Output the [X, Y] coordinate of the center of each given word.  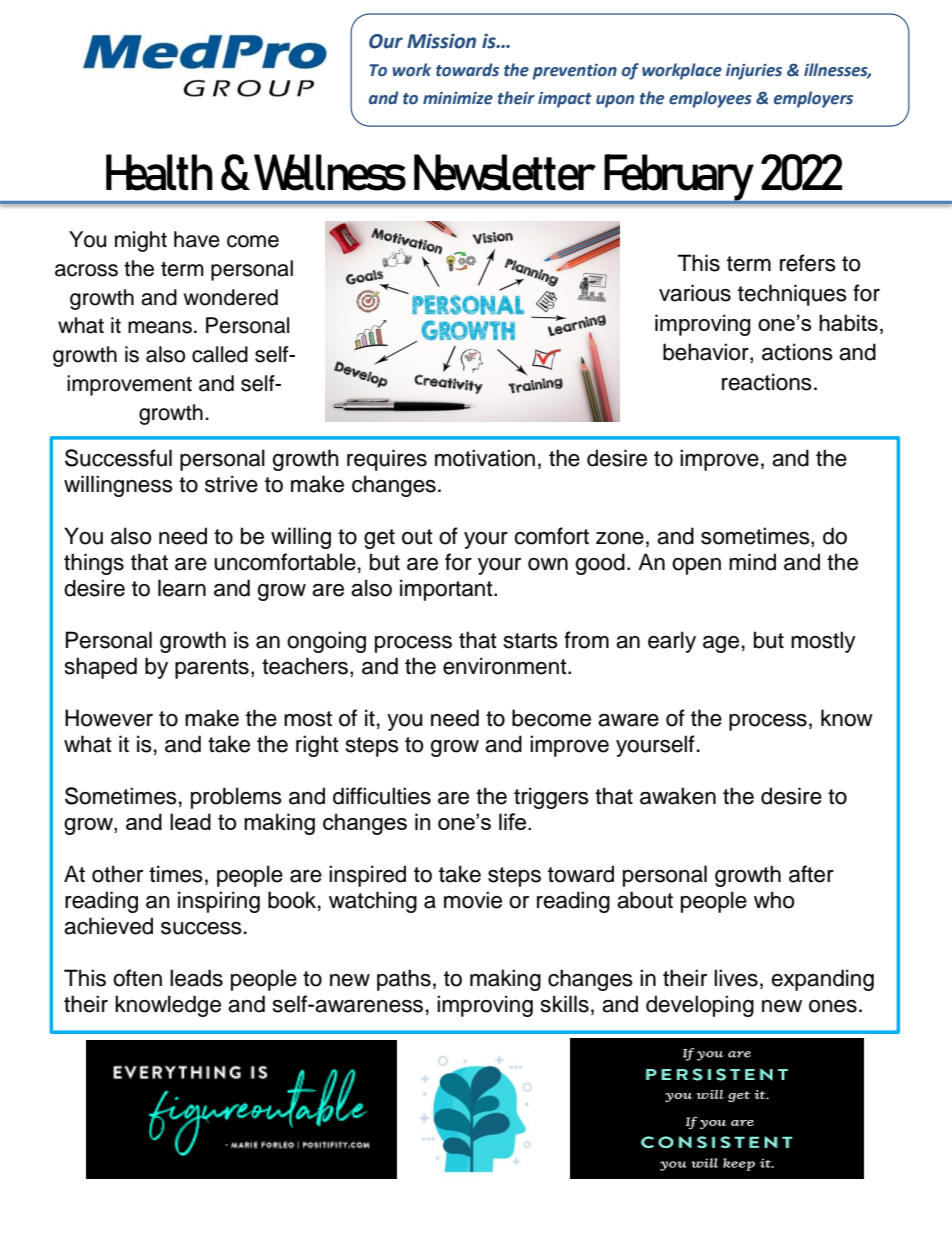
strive [231, 484]
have [197, 239]
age [721, 644]
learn [182, 588]
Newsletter [505, 172]
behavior [707, 353]
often [137, 978]
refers [808, 263]
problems [236, 798]
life [512, 821]
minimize [458, 98]
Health [159, 172]
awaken [678, 796]
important [447, 590]
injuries [754, 72]
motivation [485, 458]
